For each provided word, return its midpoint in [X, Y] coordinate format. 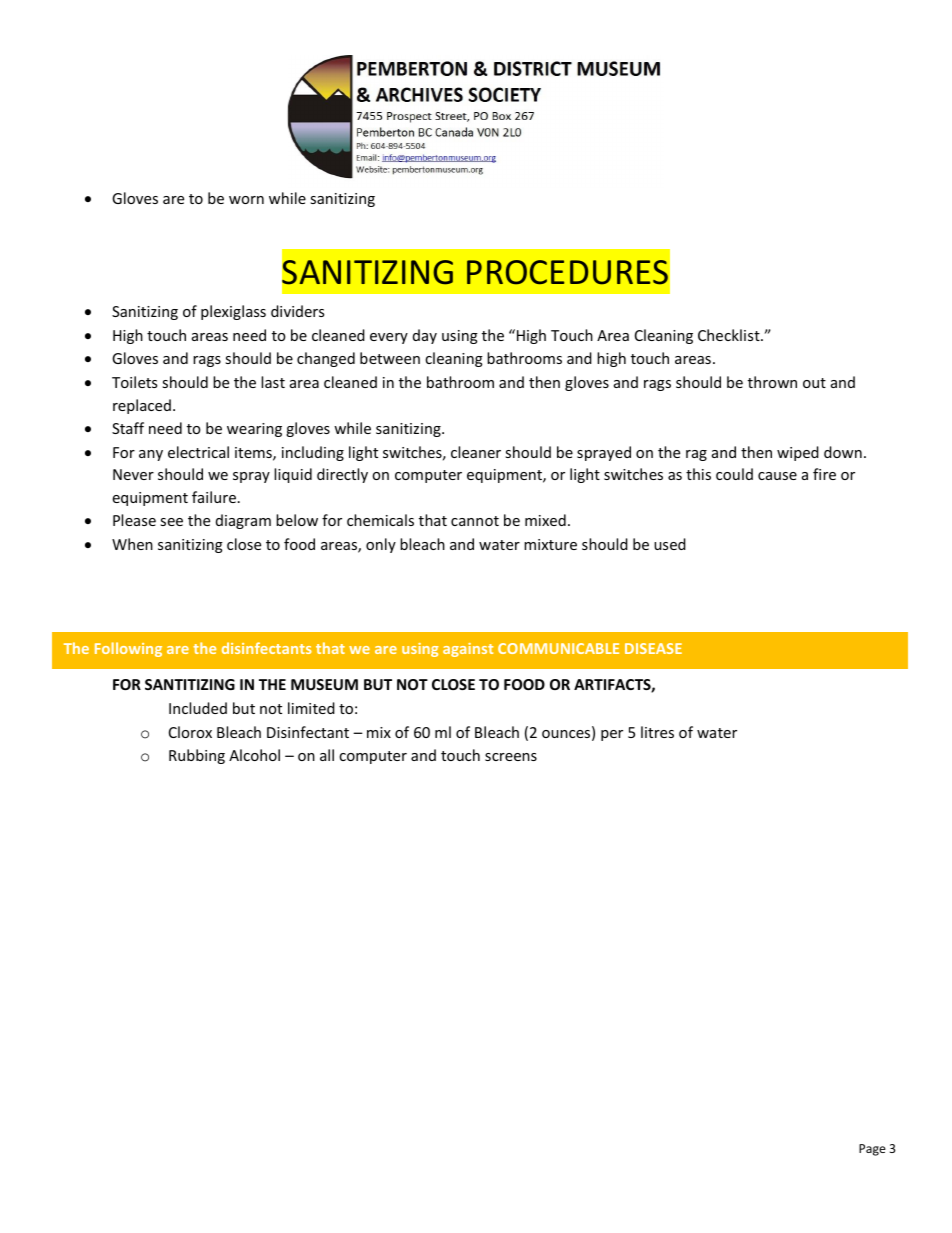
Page [872, 1150]
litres [657, 732]
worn [246, 200]
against [468, 650]
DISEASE [653, 648]
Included [198, 708]
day [425, 336]
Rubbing [197, 756]
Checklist [730, 335]
